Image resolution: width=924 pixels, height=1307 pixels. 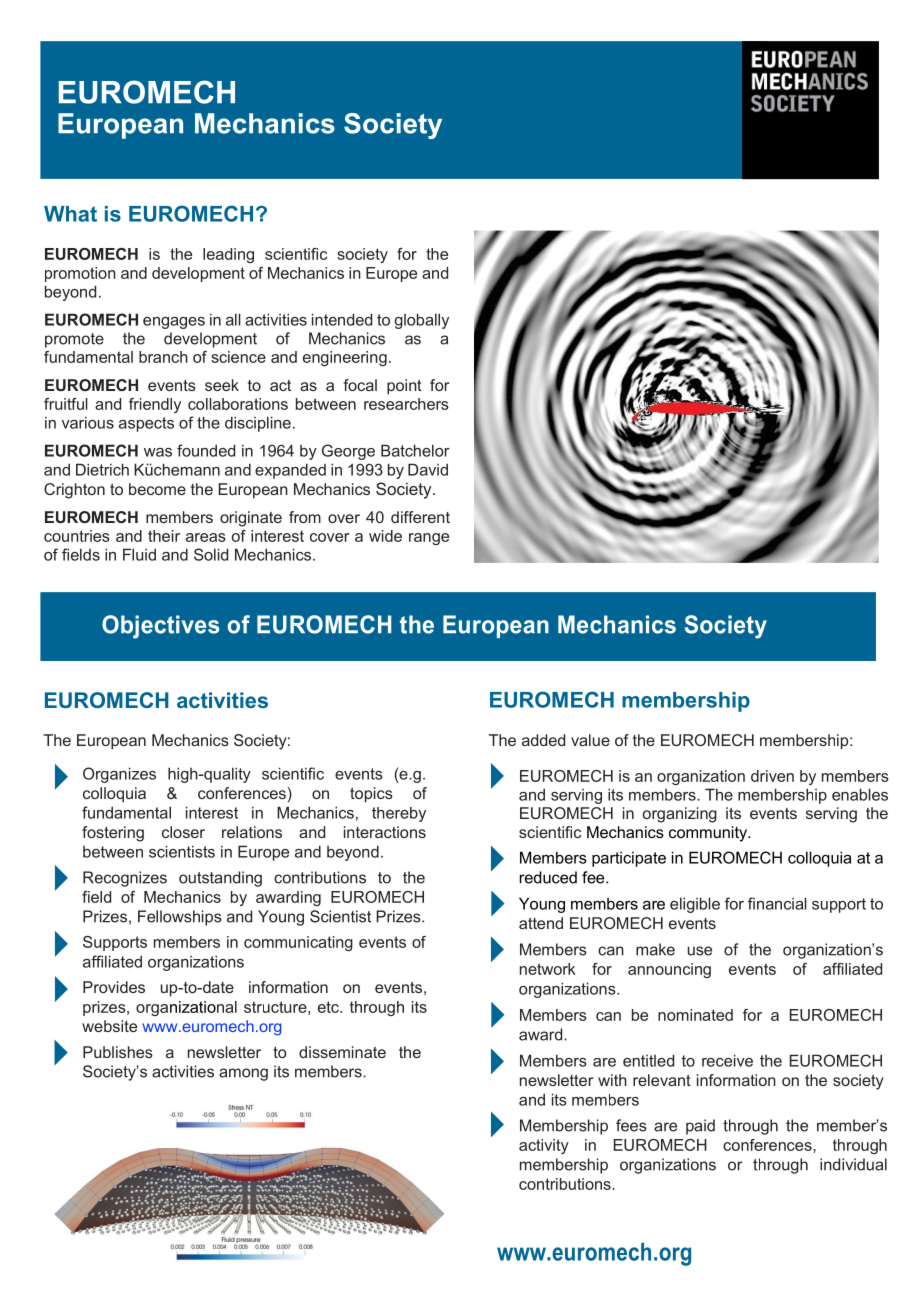 What do you see at coordinates (543, 740) in the screenshot?
I see `added` at bounding box center [543, 740].
